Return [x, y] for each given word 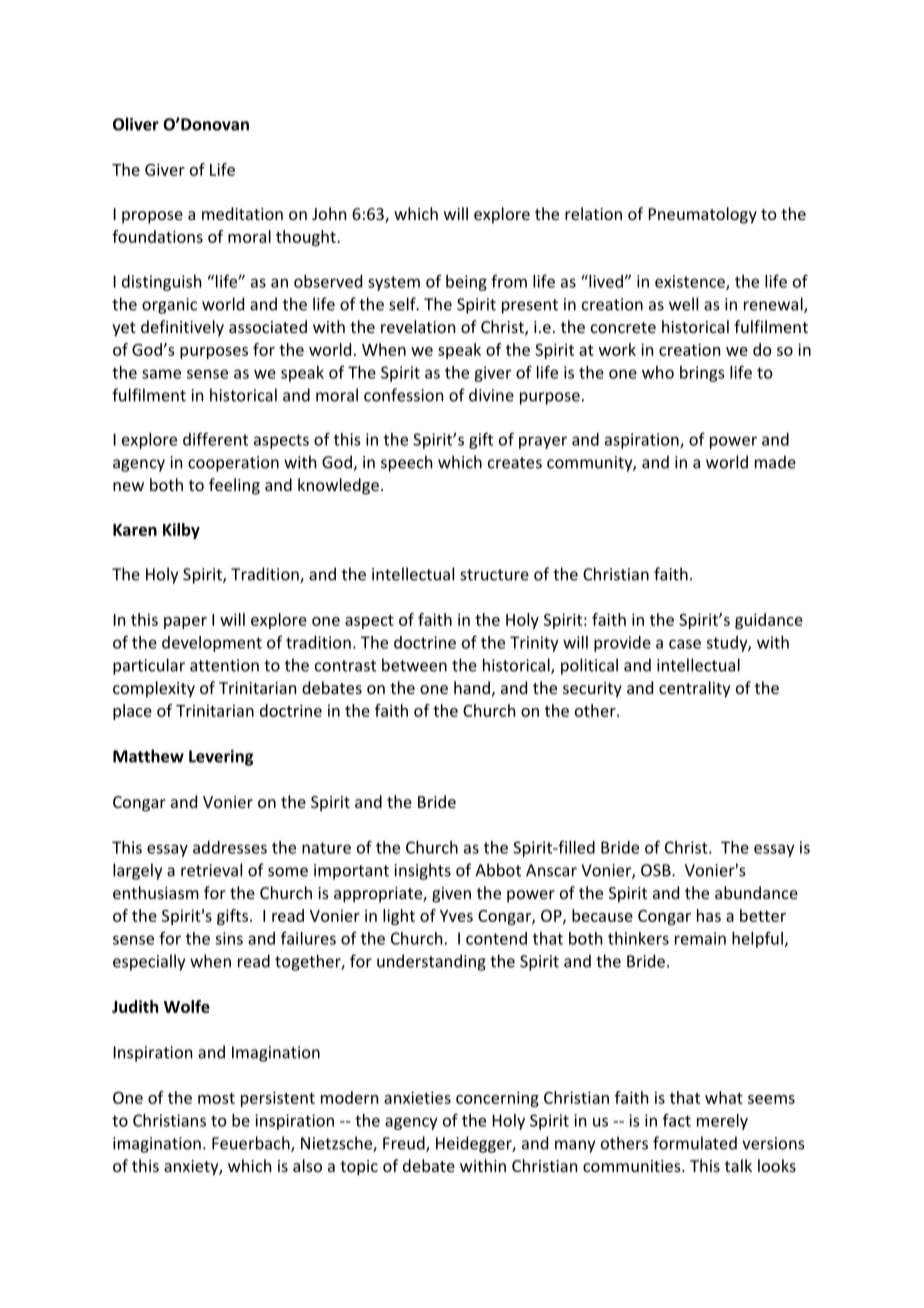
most [216, 1098]
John [329, 213]
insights [422, 871]
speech [406, 463]
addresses [230, 847]
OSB [657, 870]
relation [593, 213]
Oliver [136, 124]
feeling [234, 486]
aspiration [643, 441]
